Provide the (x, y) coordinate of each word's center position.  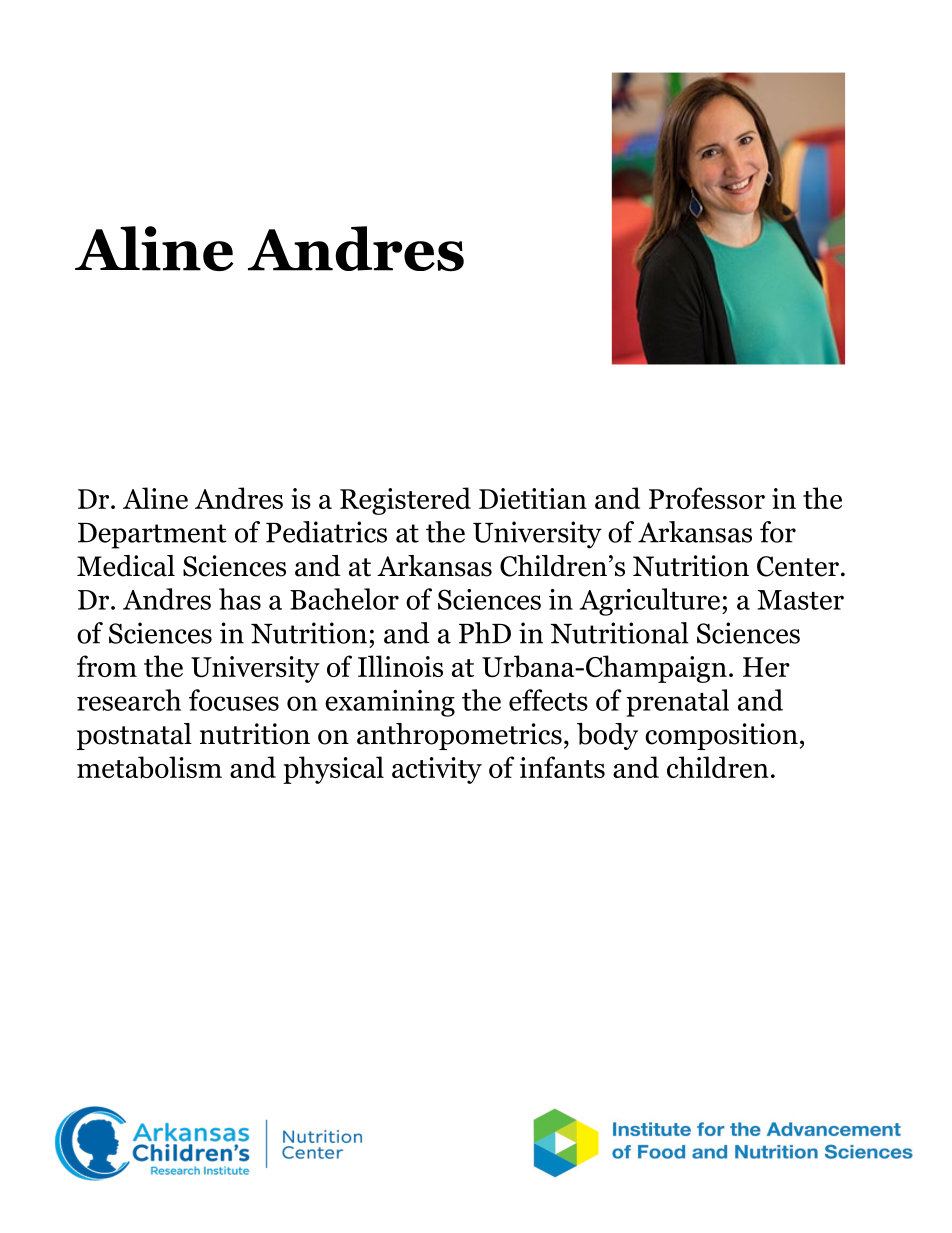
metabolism (149, 767)
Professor (707, 498)
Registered (405, 501)
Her (766, 667)
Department (152, 536)
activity (437, 770)
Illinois (400, 666)
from (107, 666)
